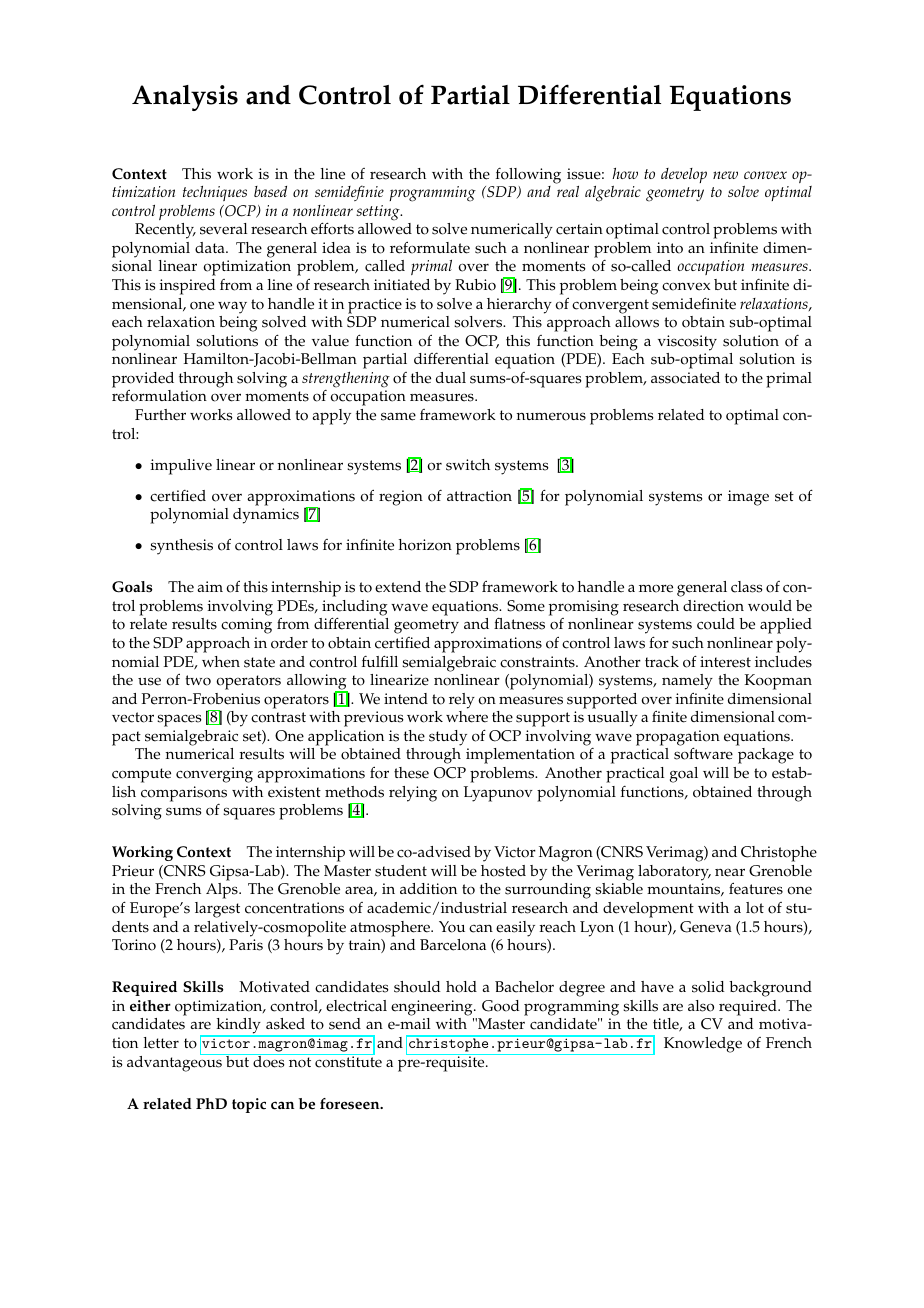 This screenshot has height=1308, width=924. I want to click on Analysis, so click(185, 98).
